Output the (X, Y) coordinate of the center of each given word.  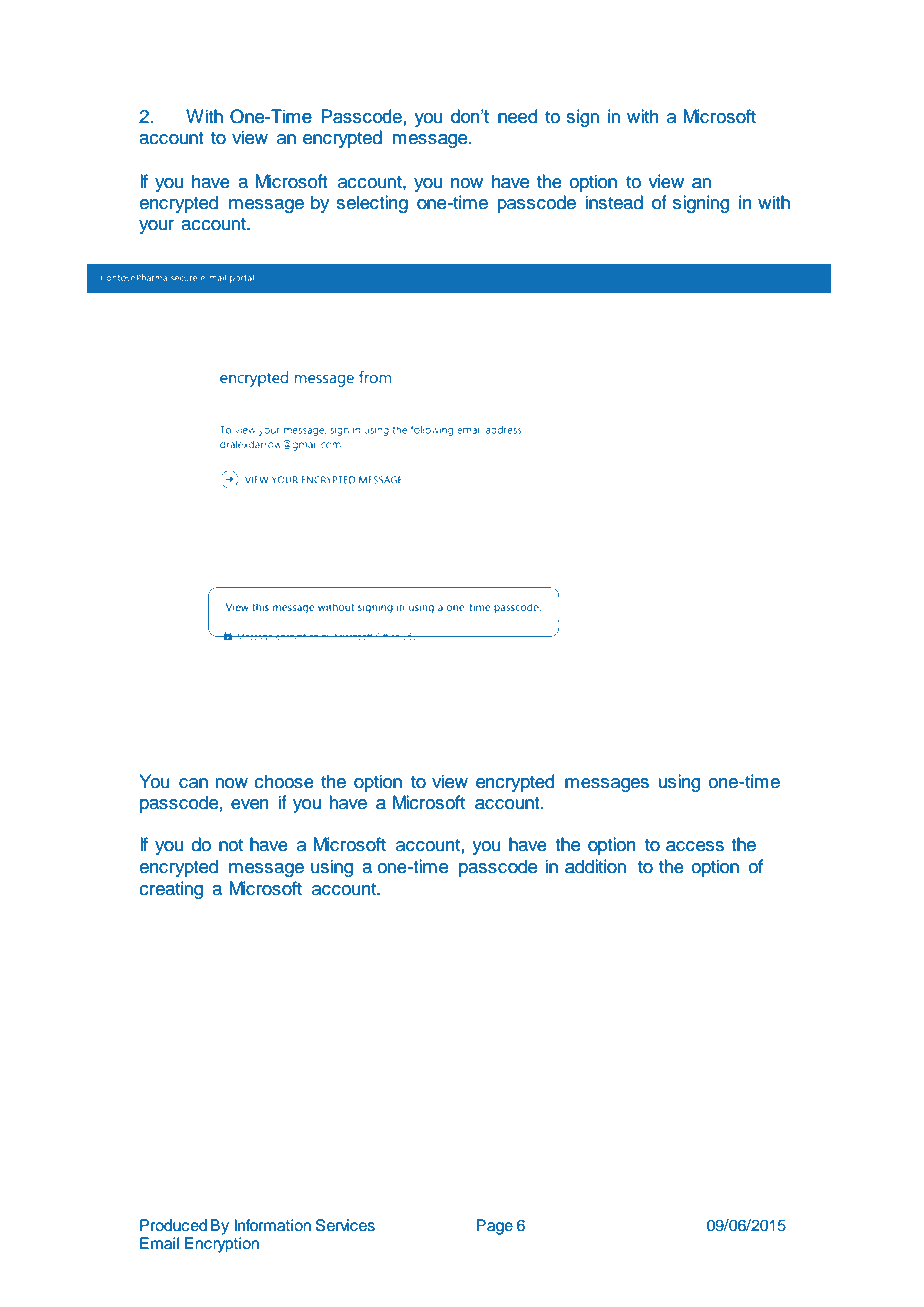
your (156, 227)
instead (614, 202)
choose (284, 781)
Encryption (222, 1245)
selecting (372, 204)
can (193, 783)
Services (345, 1225)
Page (494, 1227)
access (695, 846)
